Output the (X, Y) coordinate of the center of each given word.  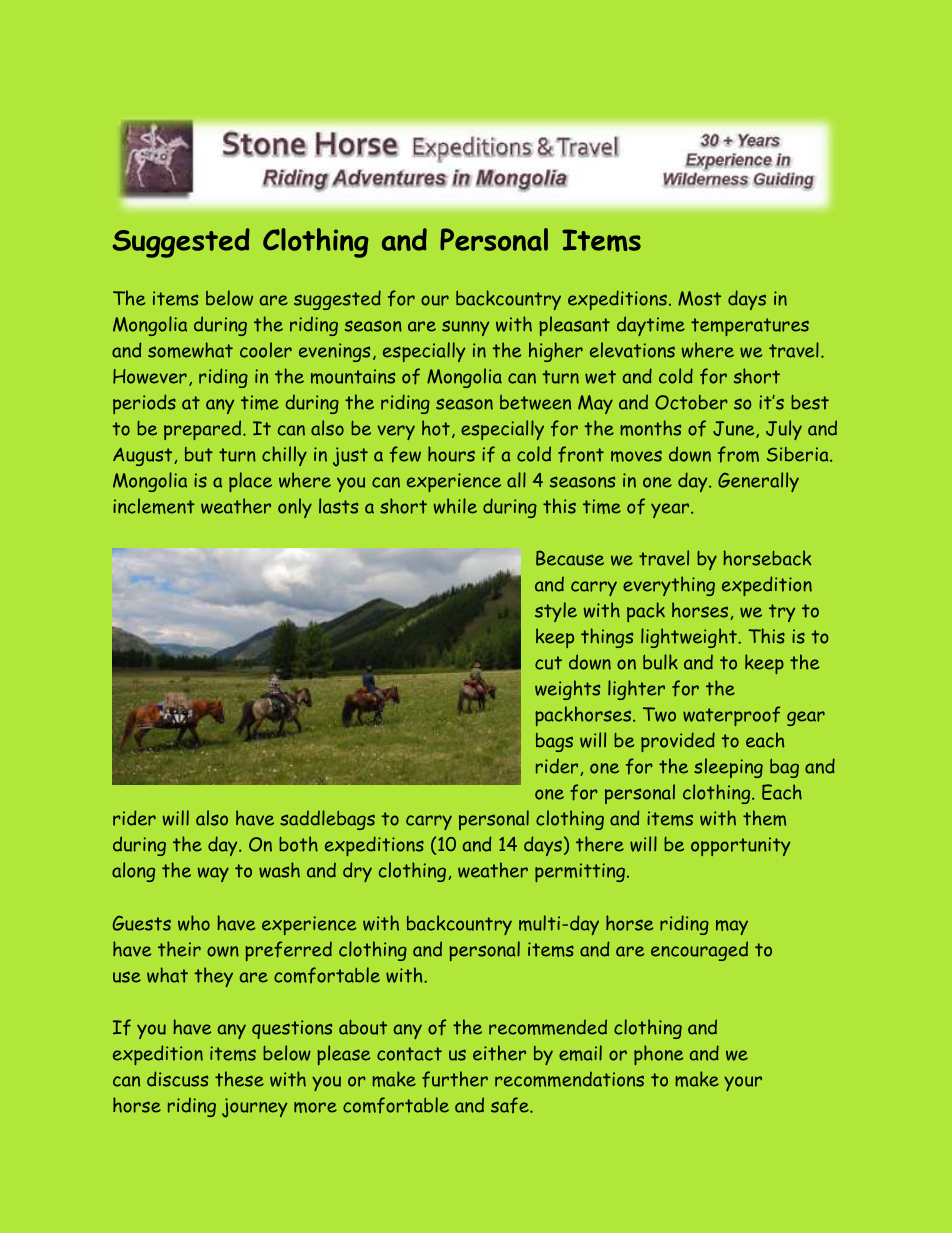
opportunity (740, 846)
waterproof (731, 716)
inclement (154, 506)
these (239, 1079)
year (671, 510)
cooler (266, 350)
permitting (581, 872)
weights (567, 690)
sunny (465, 328)
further (455, 1079)
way (213, 874)
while (455, 506)
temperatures (750, 327)
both (298, 844)
